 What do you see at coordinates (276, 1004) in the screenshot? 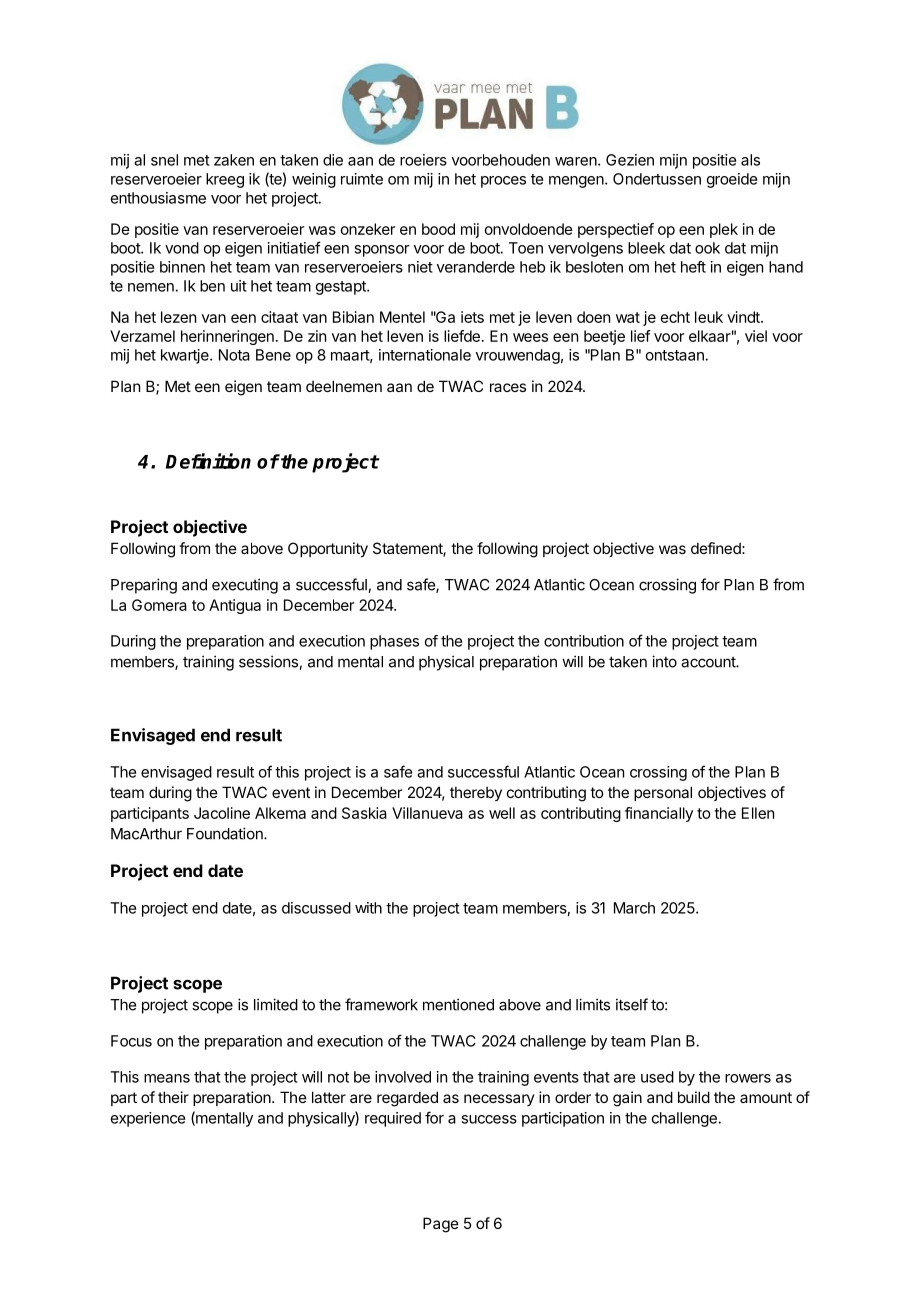
I see `limited` at bounding box center [276, 1004].
